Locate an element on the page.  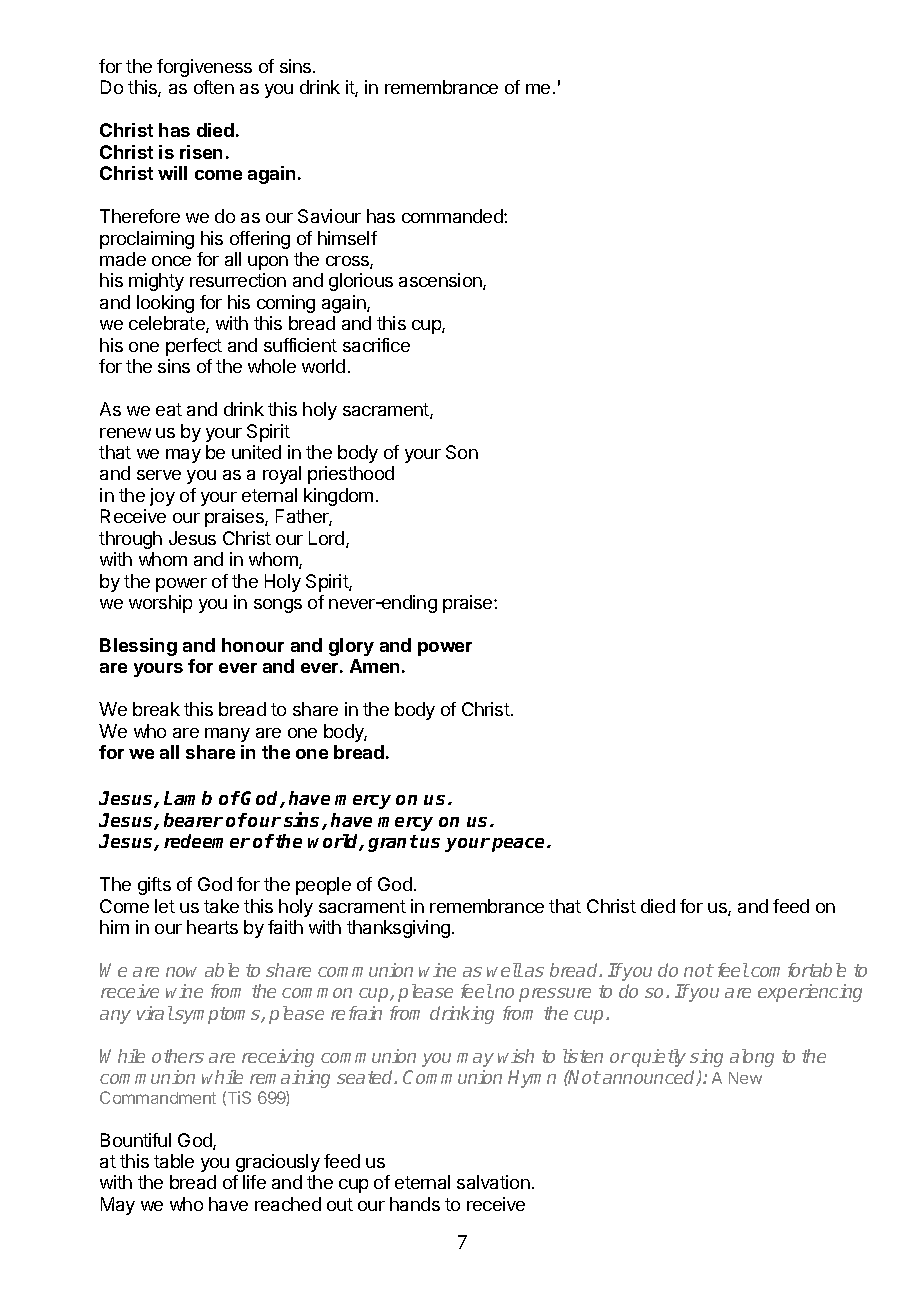
often is located at coordinates (214, 87).
